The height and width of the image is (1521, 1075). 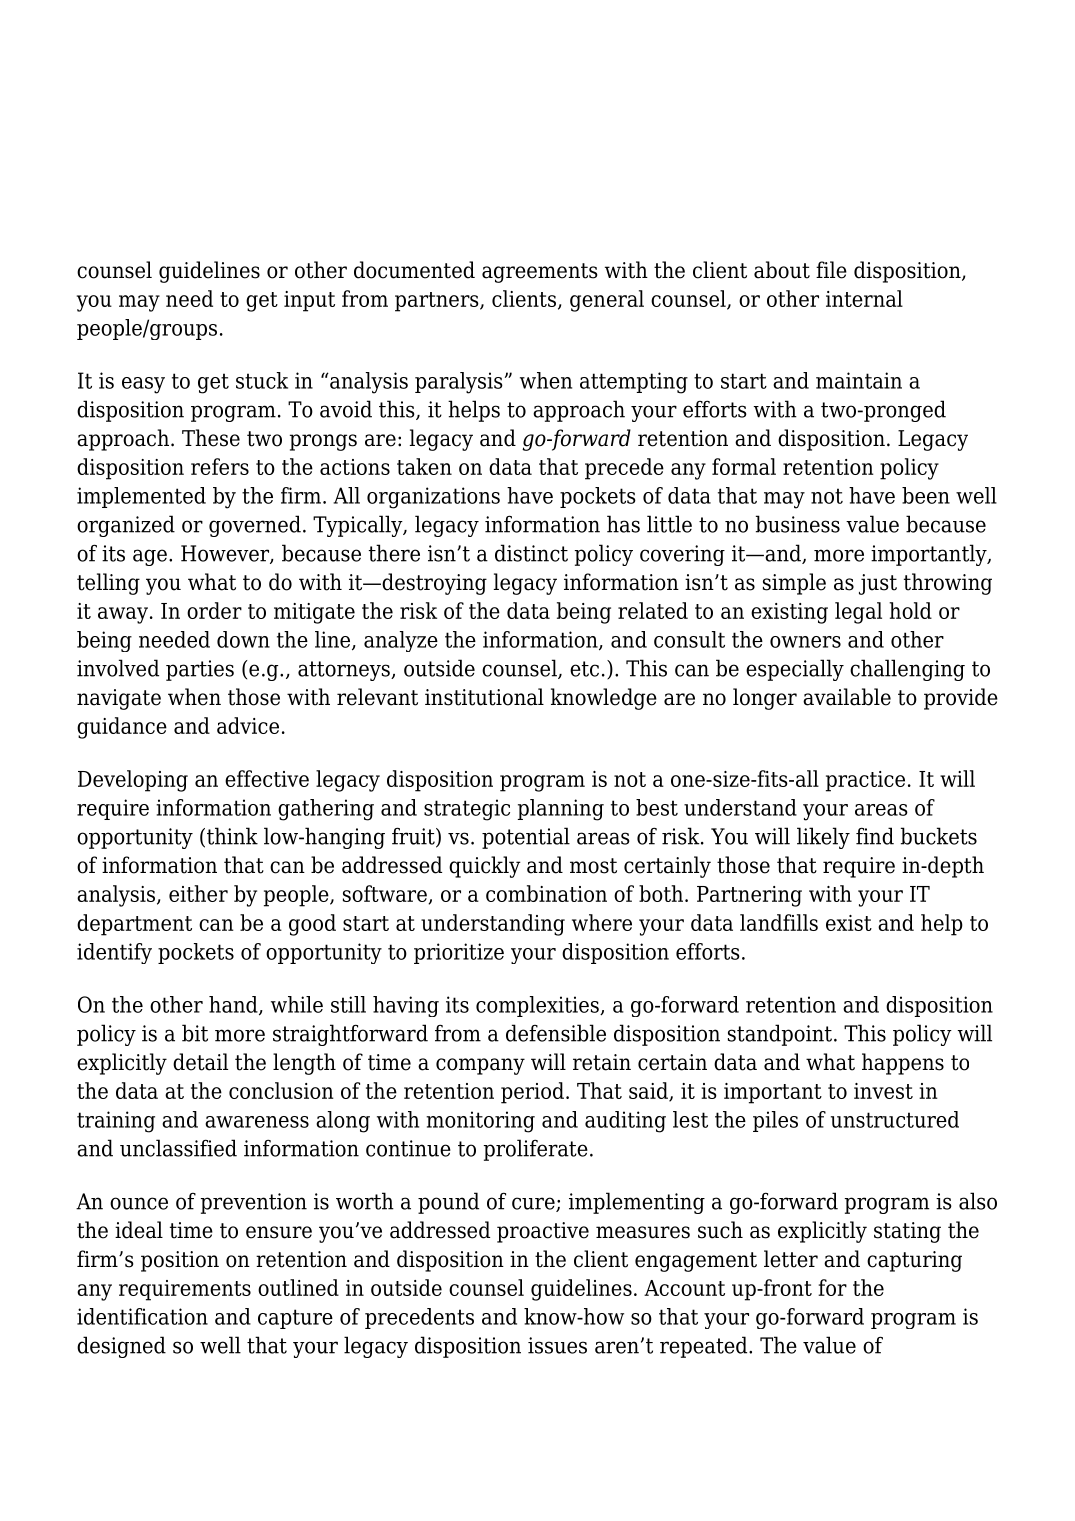 I want to click on planning, so click(x=561, y=810).
